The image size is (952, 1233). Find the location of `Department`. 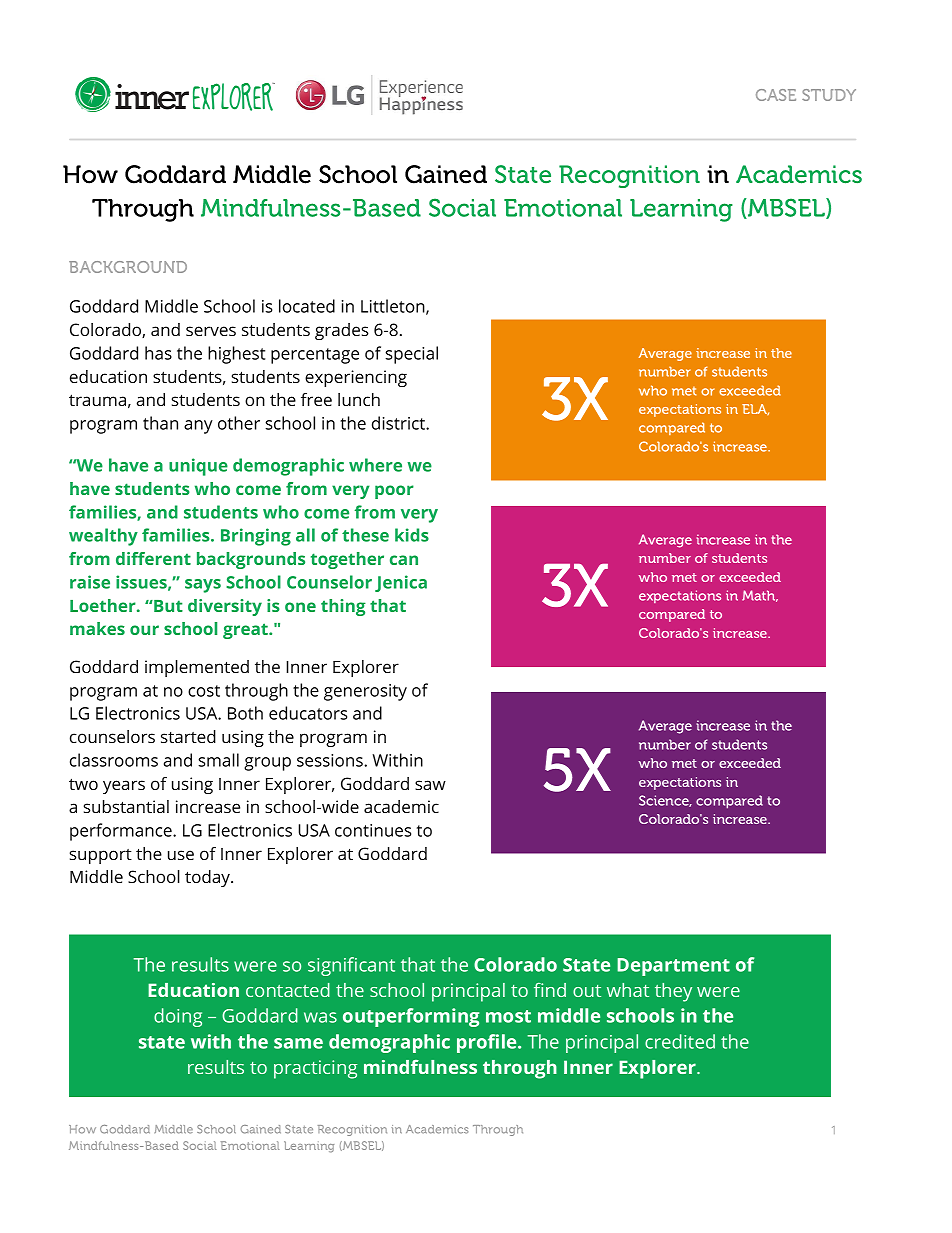

Department is located at coordinates (673, 967).
